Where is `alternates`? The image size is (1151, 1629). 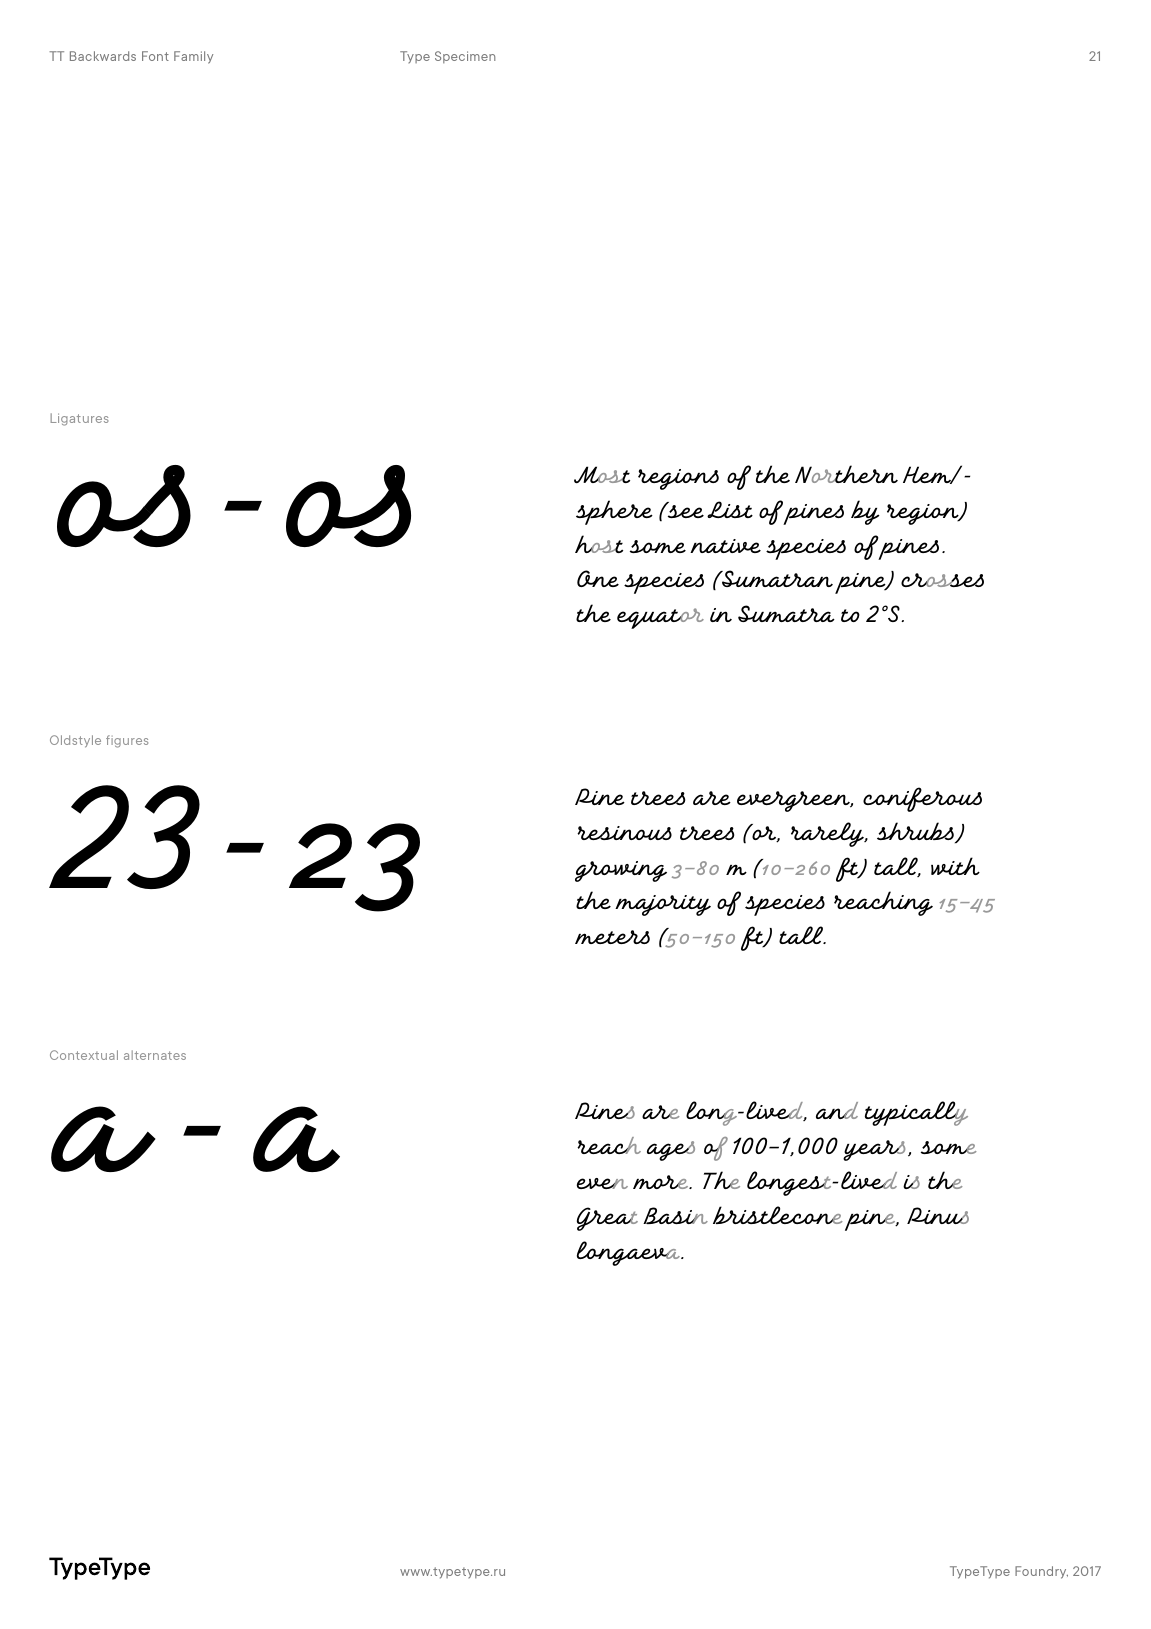
alternates is located at coordinates (155, 1055).
